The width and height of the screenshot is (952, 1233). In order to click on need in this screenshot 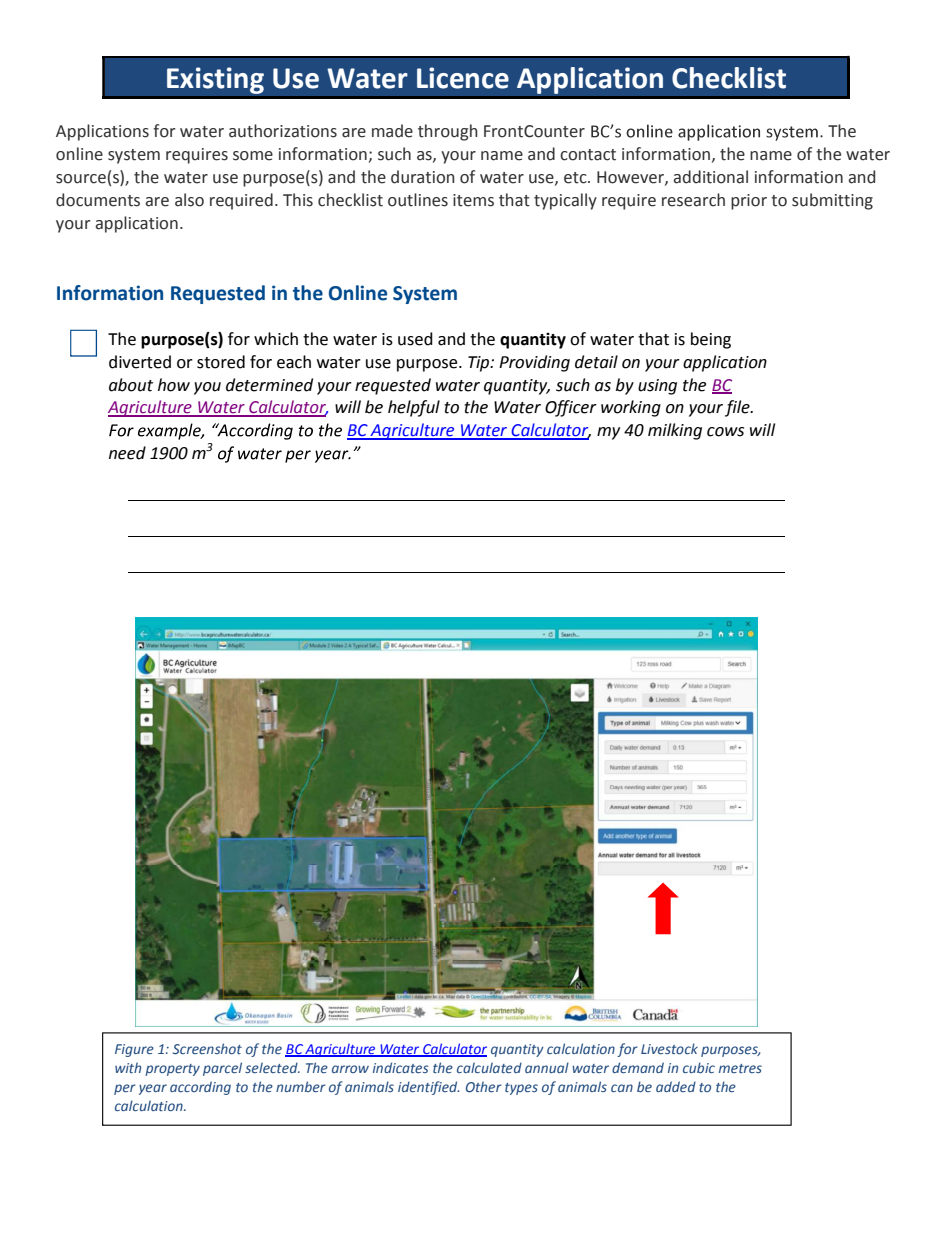, I will do `click(127, 453)`.
